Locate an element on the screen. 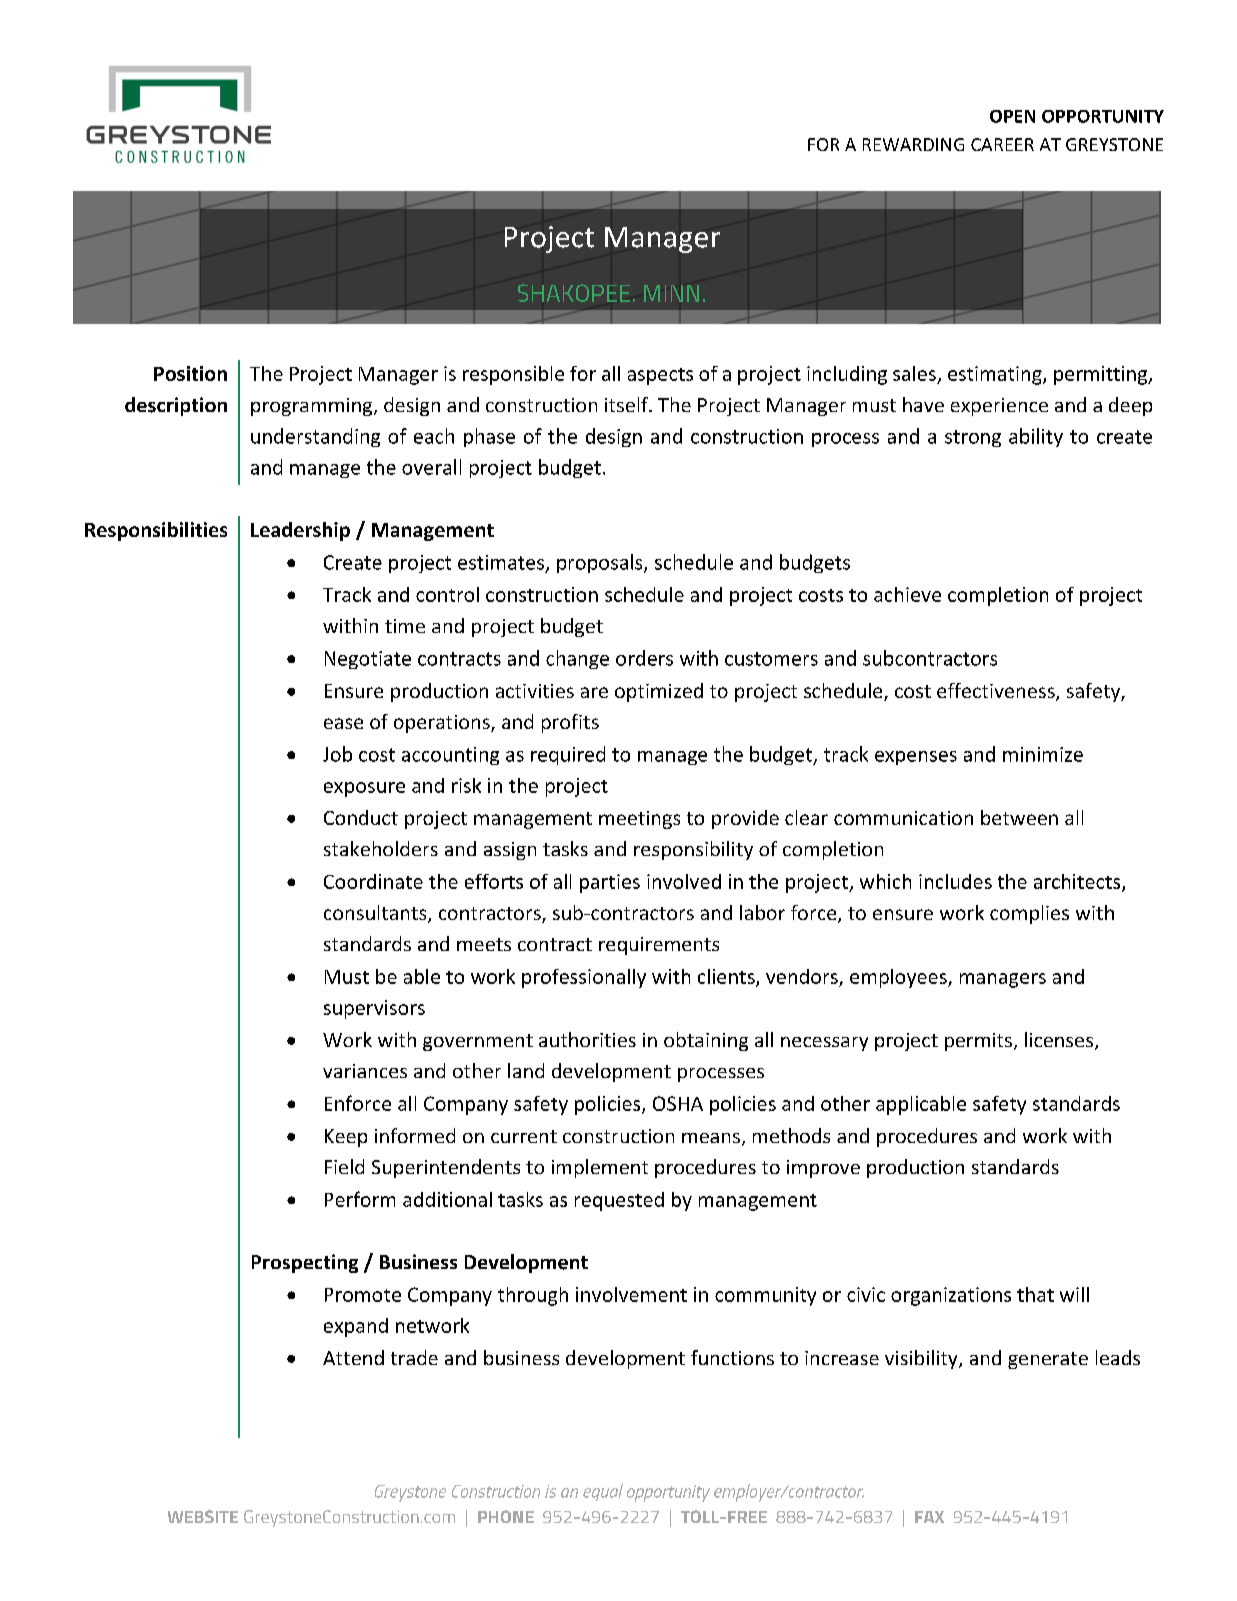  CAREER is located at coordinates (1002, 144).
